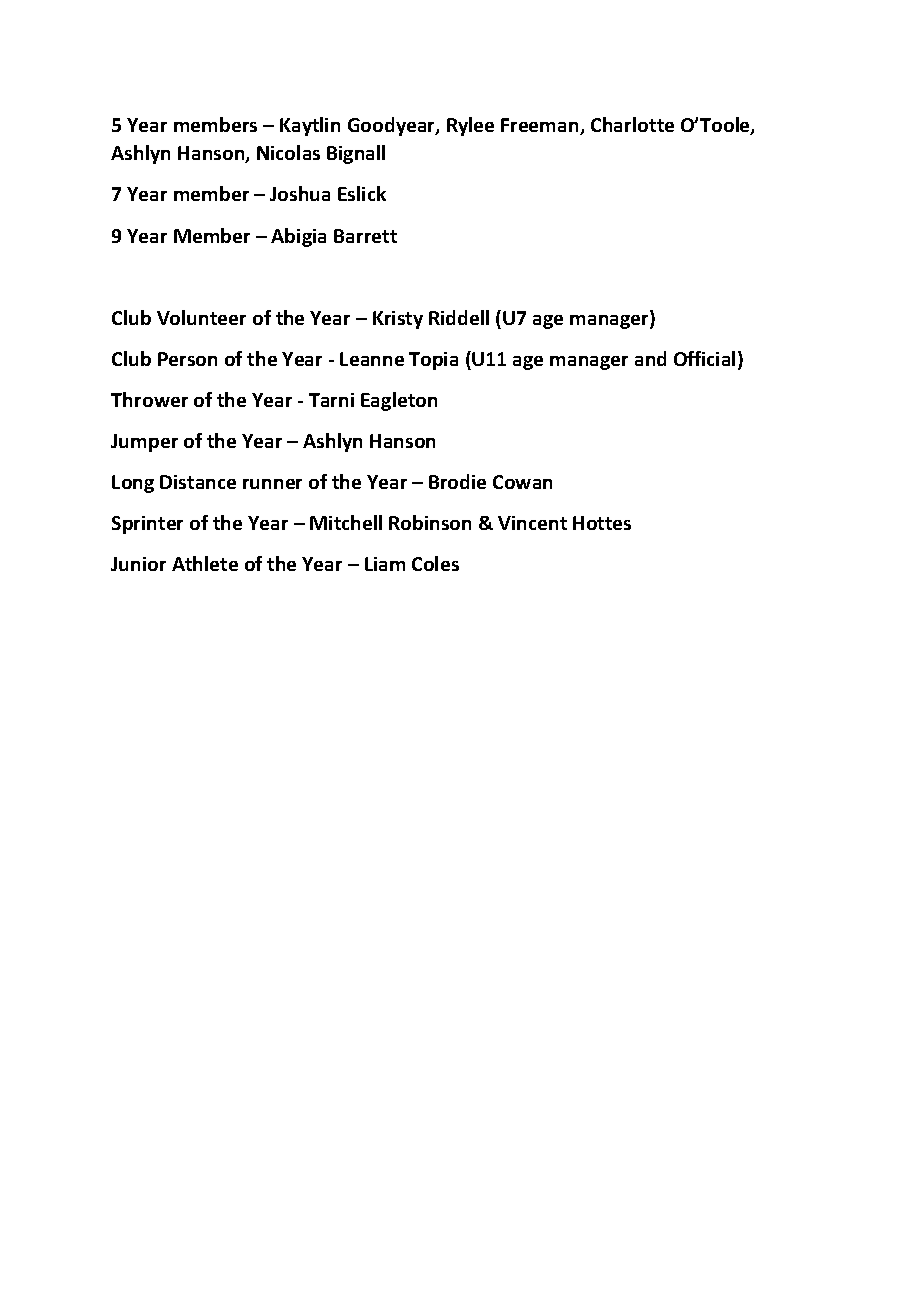  Describe the element at coordinates (650, 358) in the page. I see `and` at that location.
